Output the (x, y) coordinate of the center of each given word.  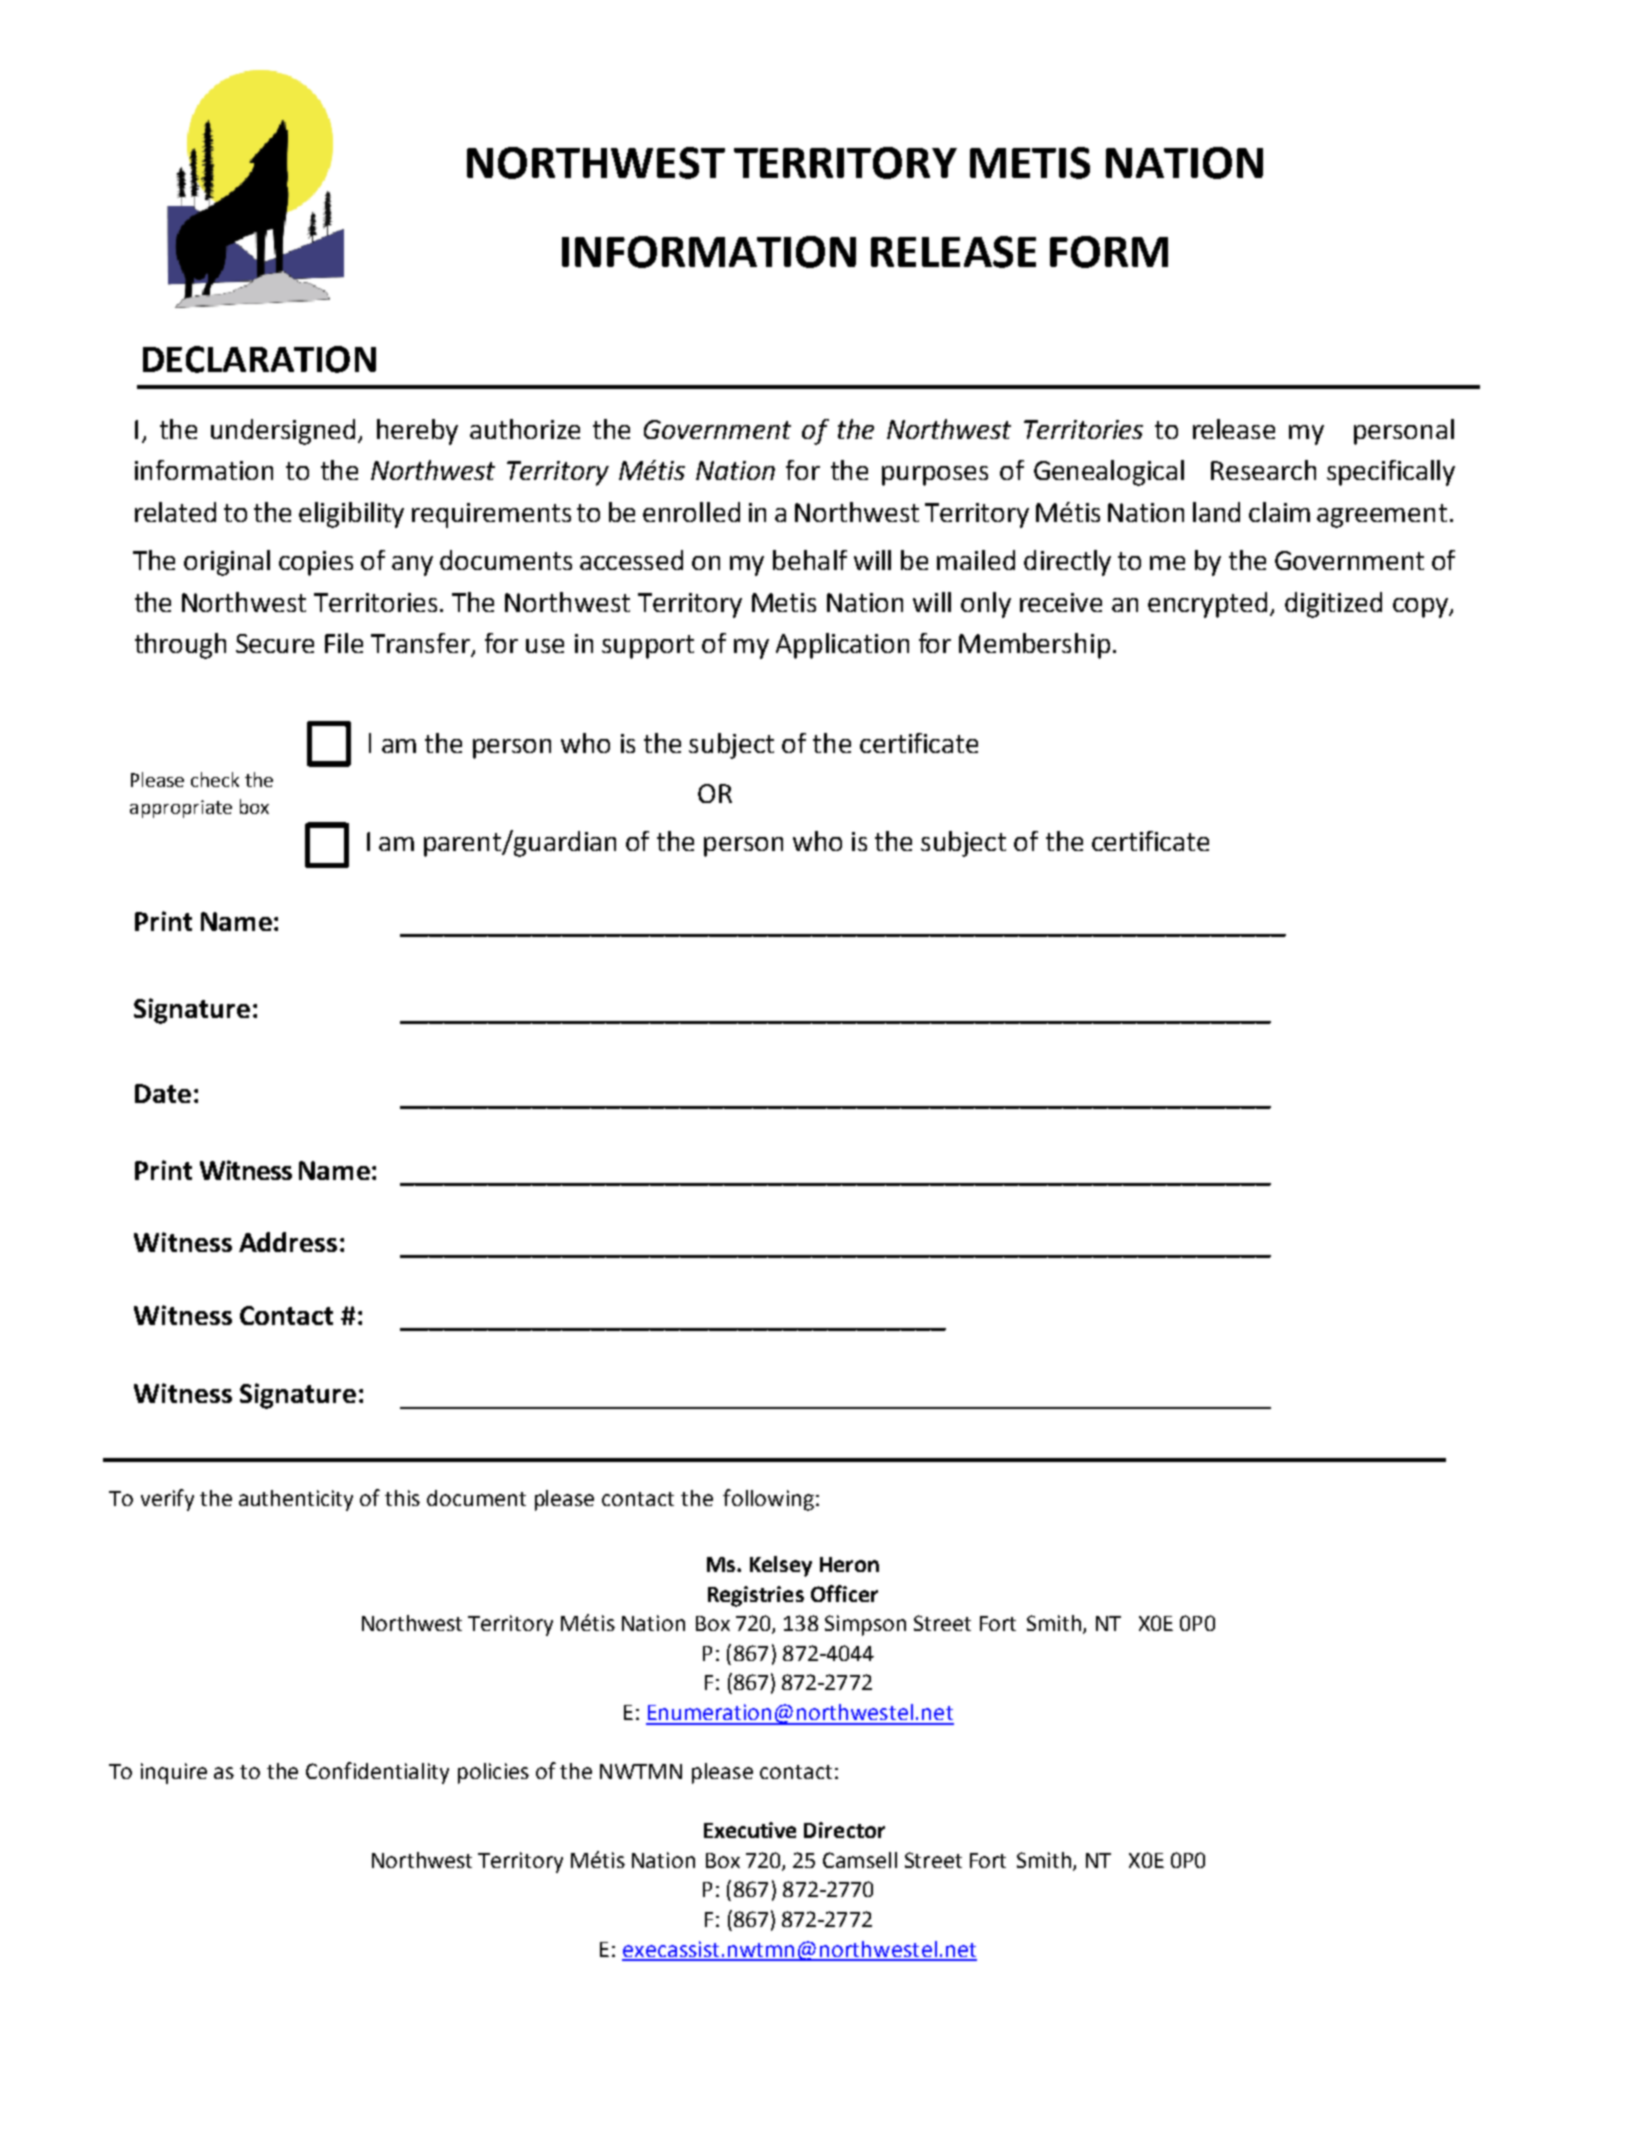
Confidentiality (377, 1773)
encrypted (1207, 605)
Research (1263, 470)
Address (288, 1242)
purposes (935, 476)
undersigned (283, 432)
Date (163, 1093)
